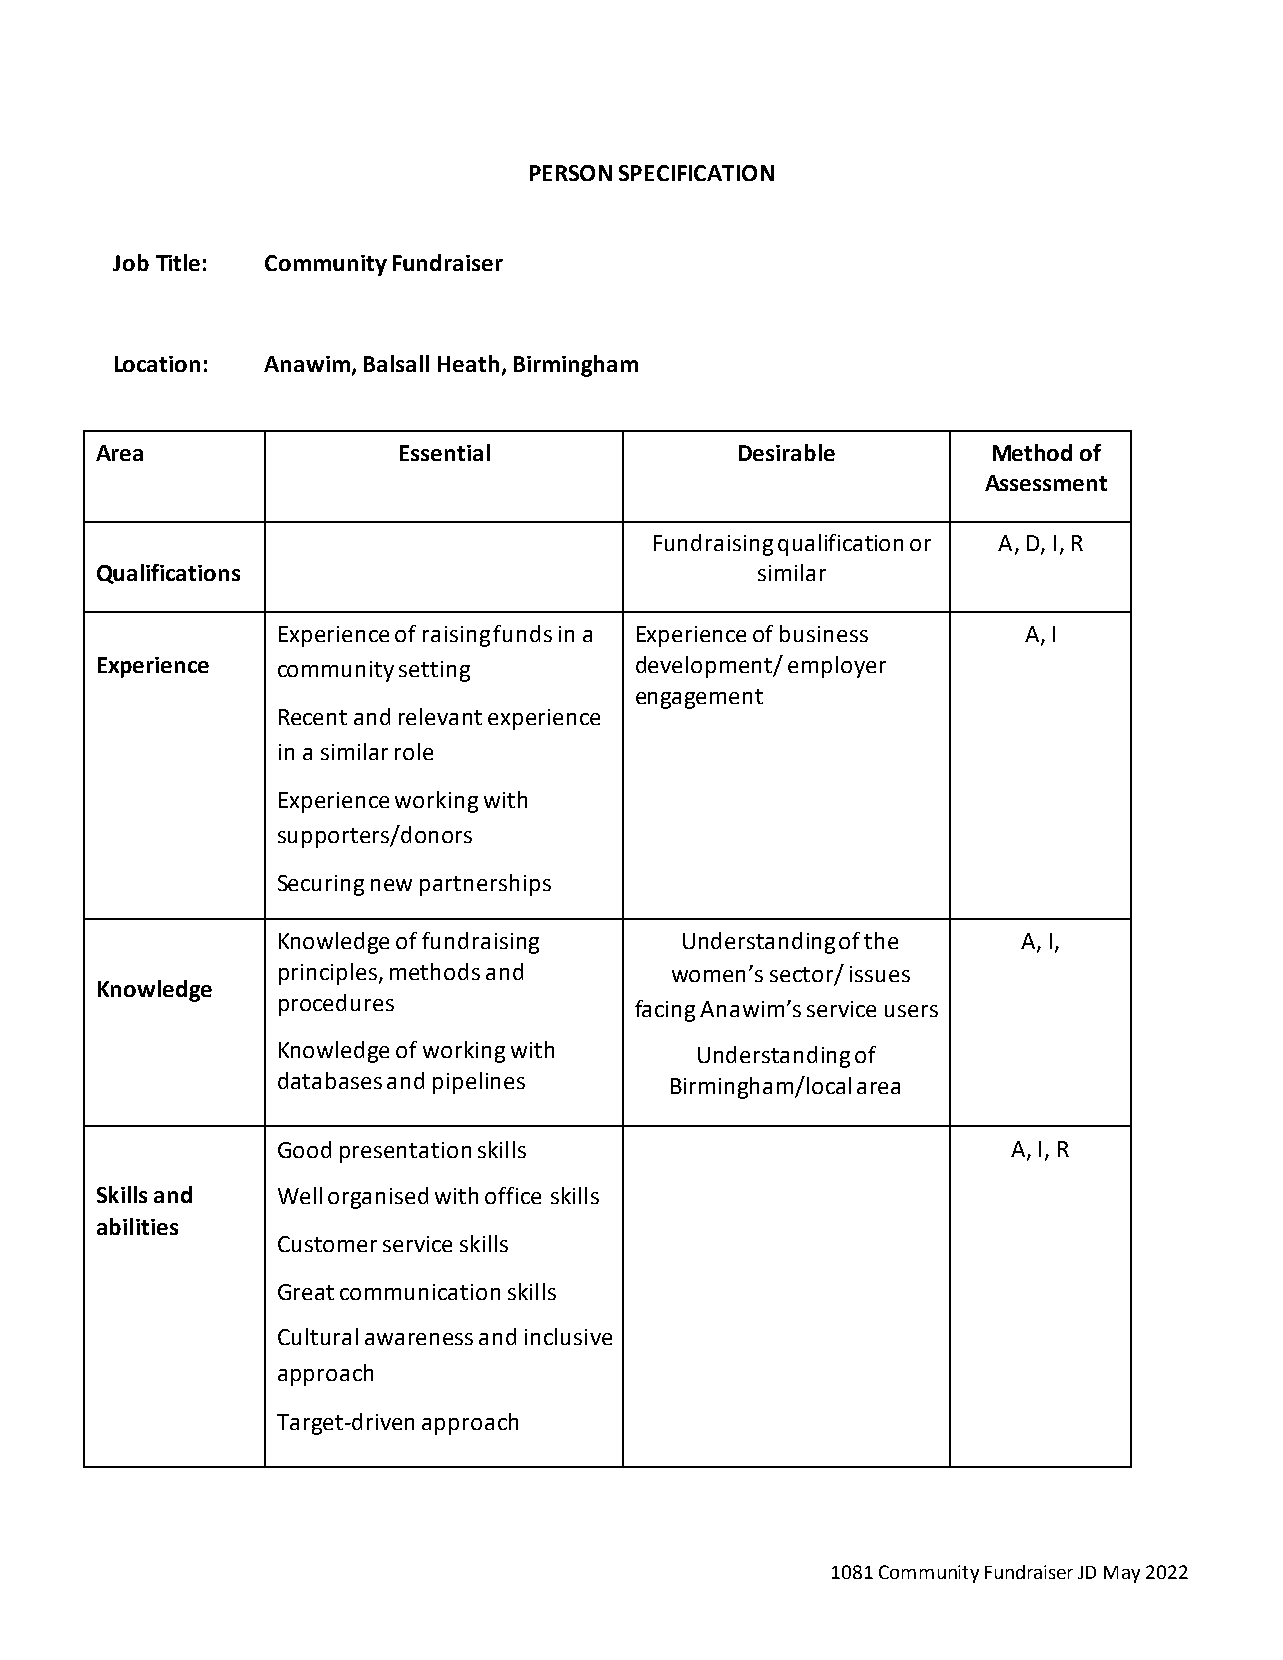 The width and height of the page is (1283, 1660). I want to click on Assessment, so click(1046, 483).
